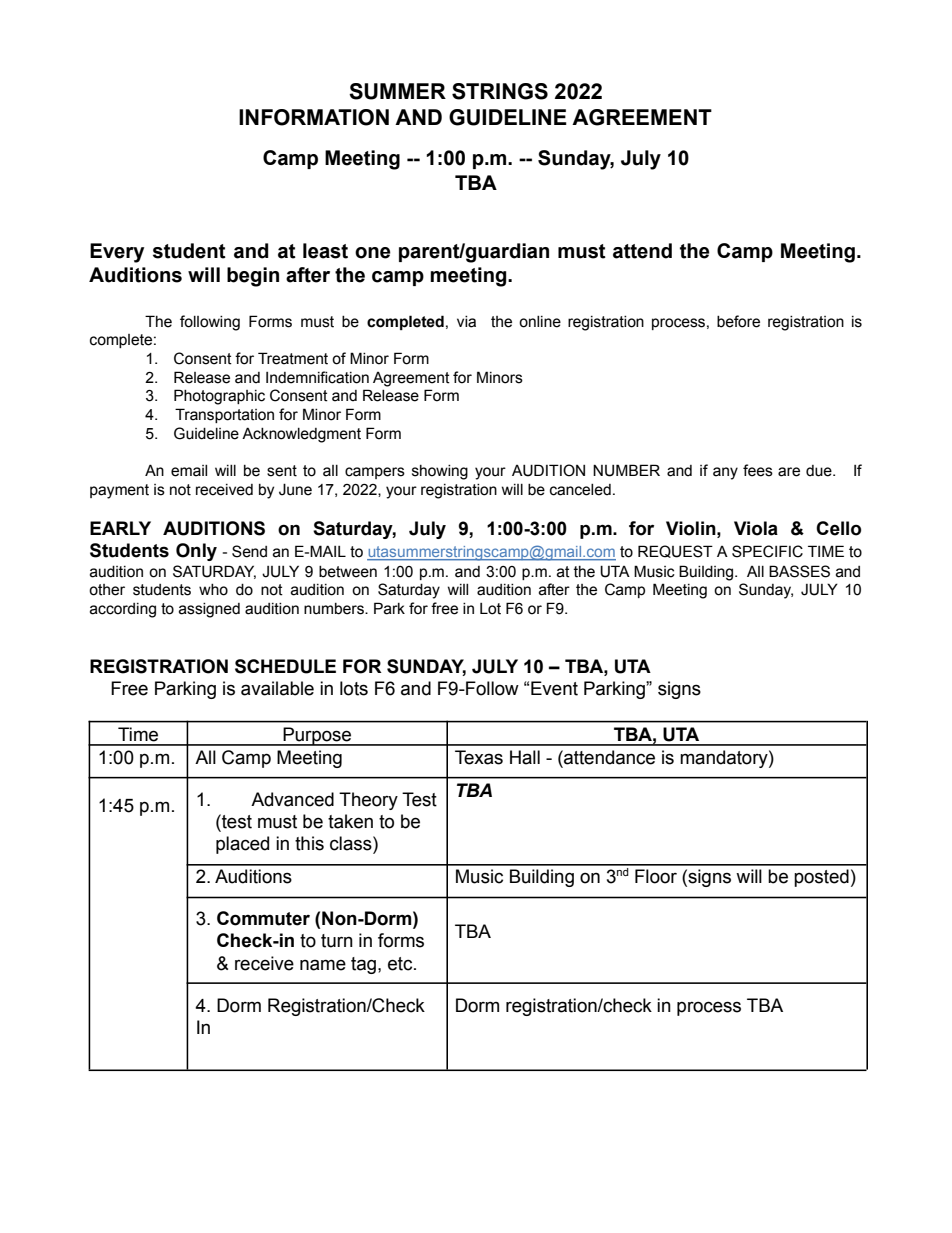 This document has height=1233, width=952. I want to click on assigned, so click(209, 610).
